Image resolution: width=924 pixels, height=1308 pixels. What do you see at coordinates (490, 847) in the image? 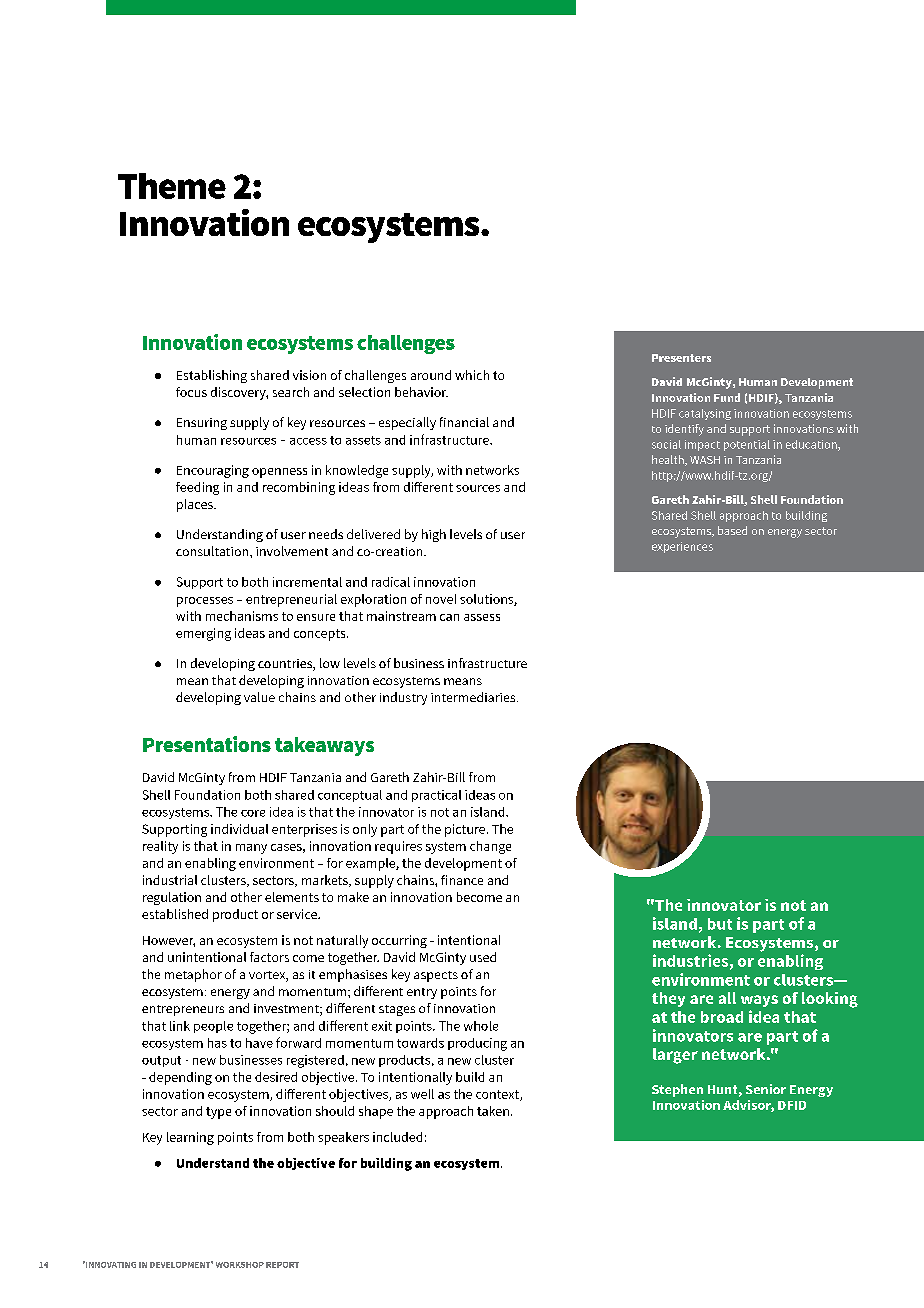
I see `change` at bounding box center [490, 847].
